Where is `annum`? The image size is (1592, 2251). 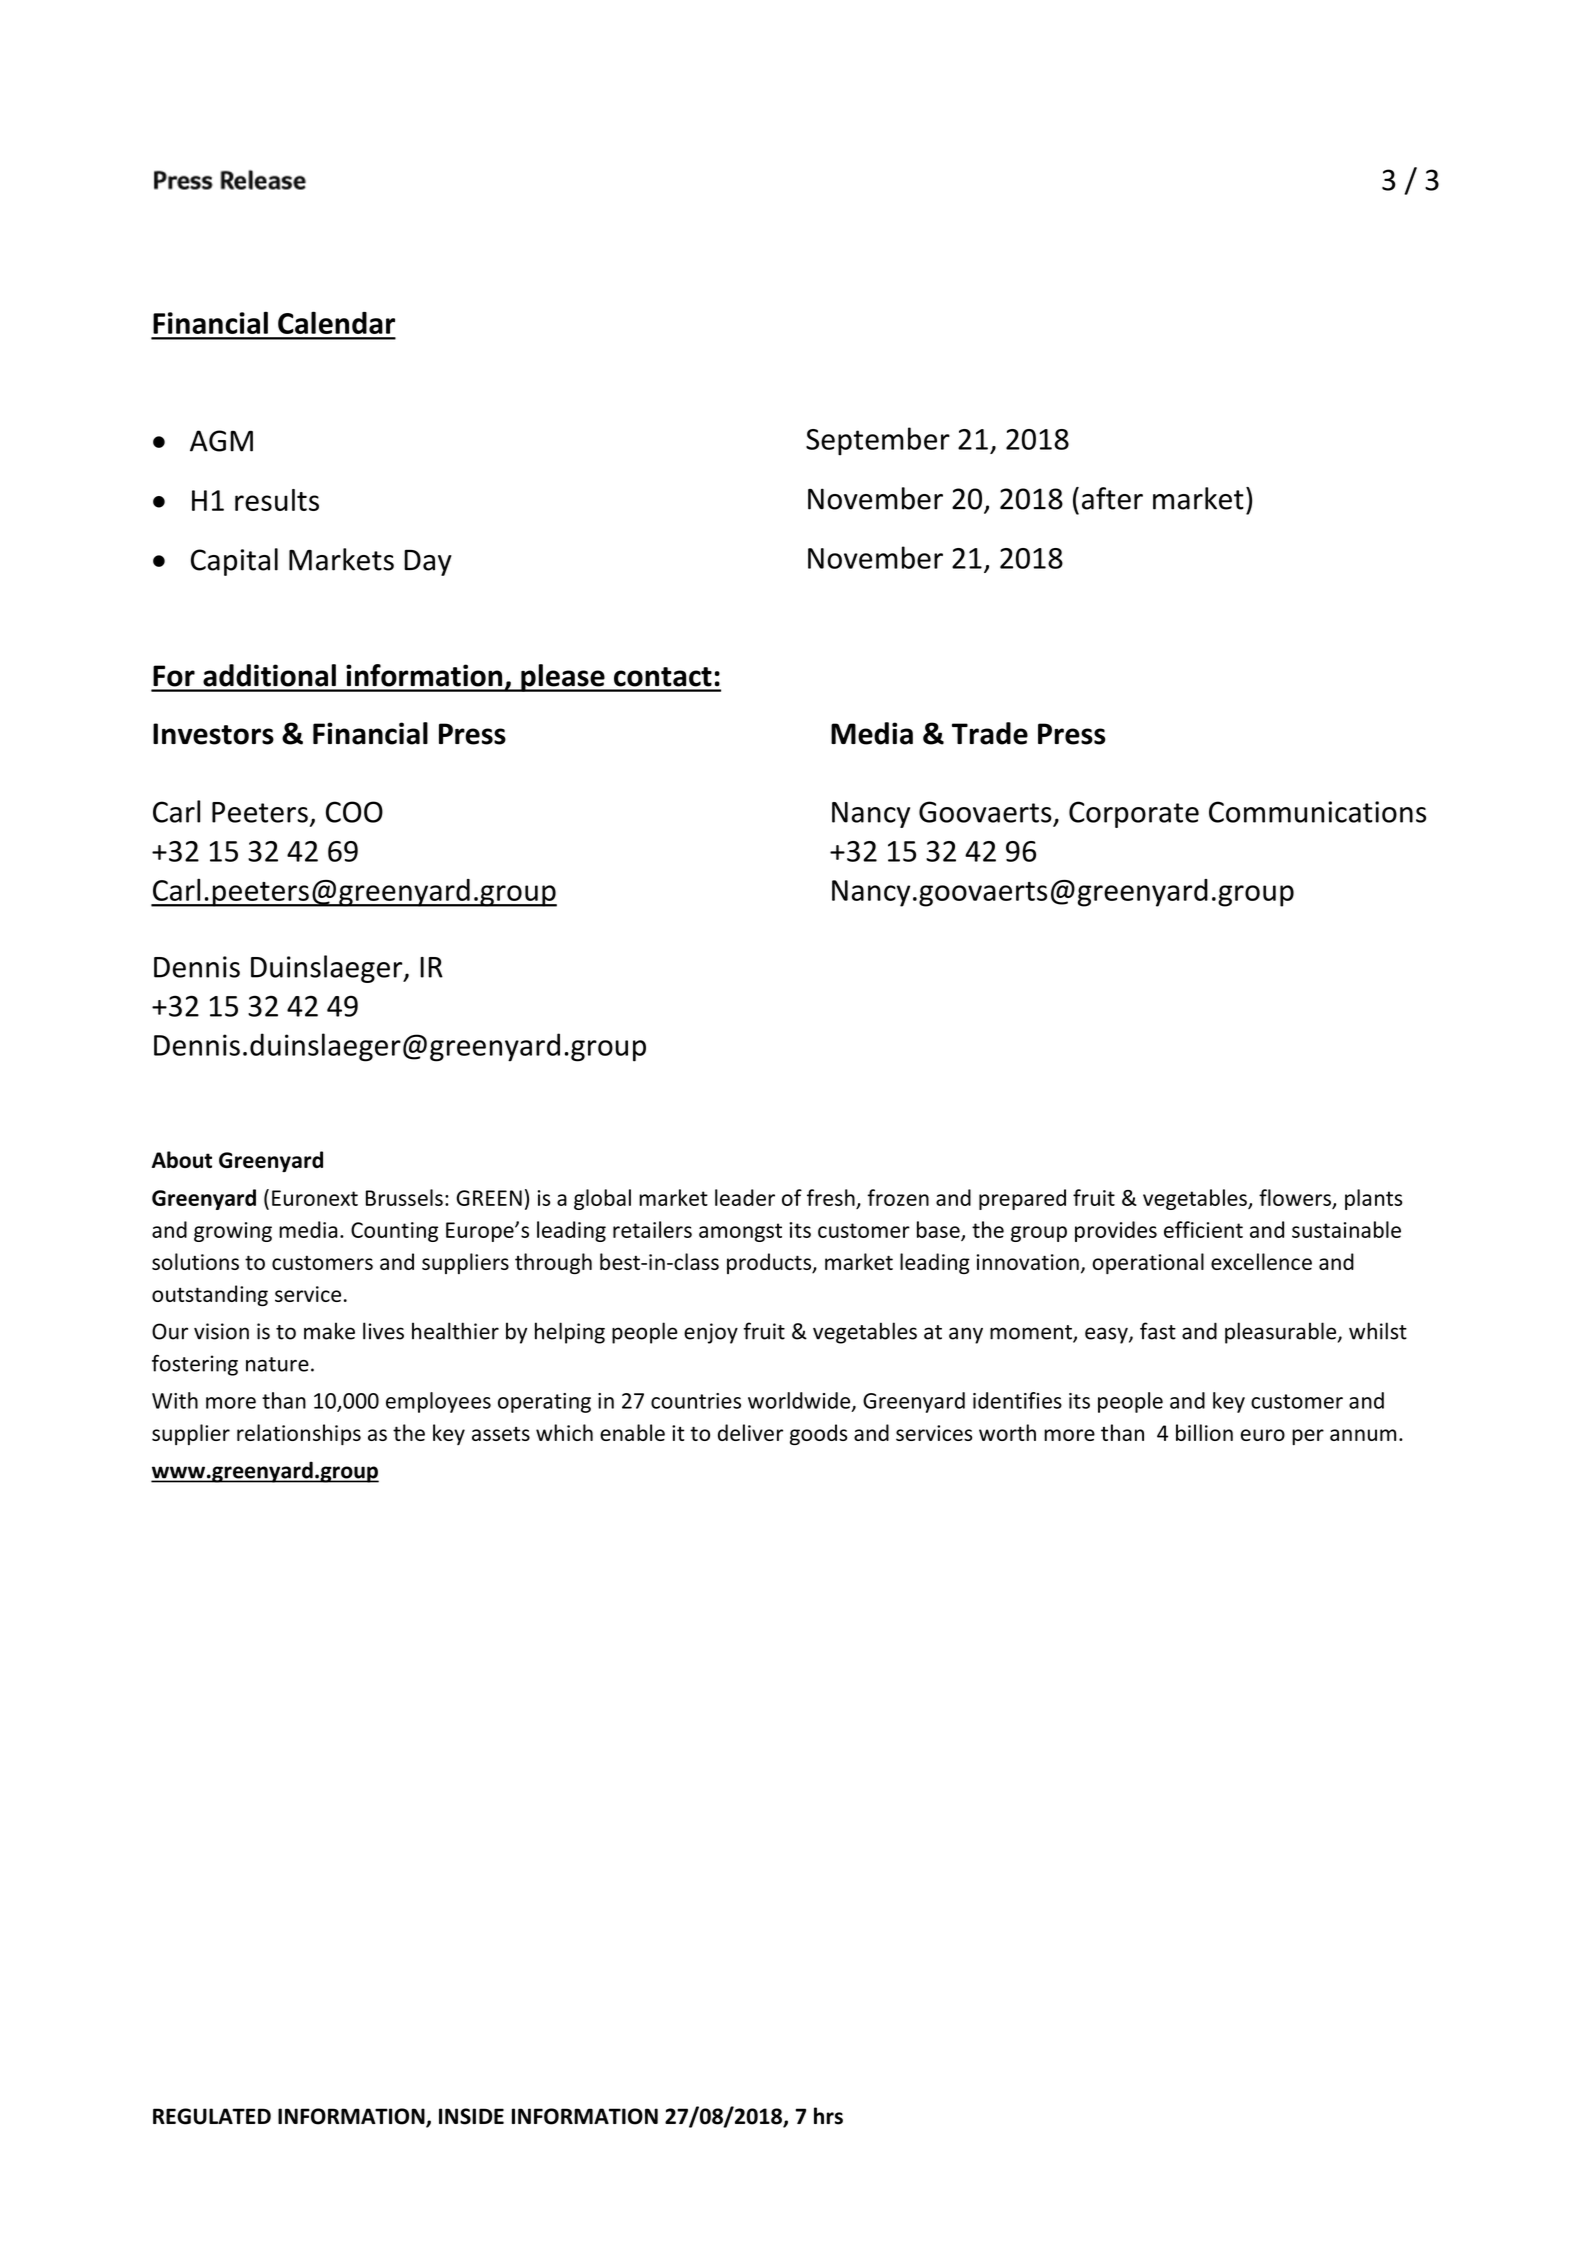
annum is located at coordinates (1363, 1435).
